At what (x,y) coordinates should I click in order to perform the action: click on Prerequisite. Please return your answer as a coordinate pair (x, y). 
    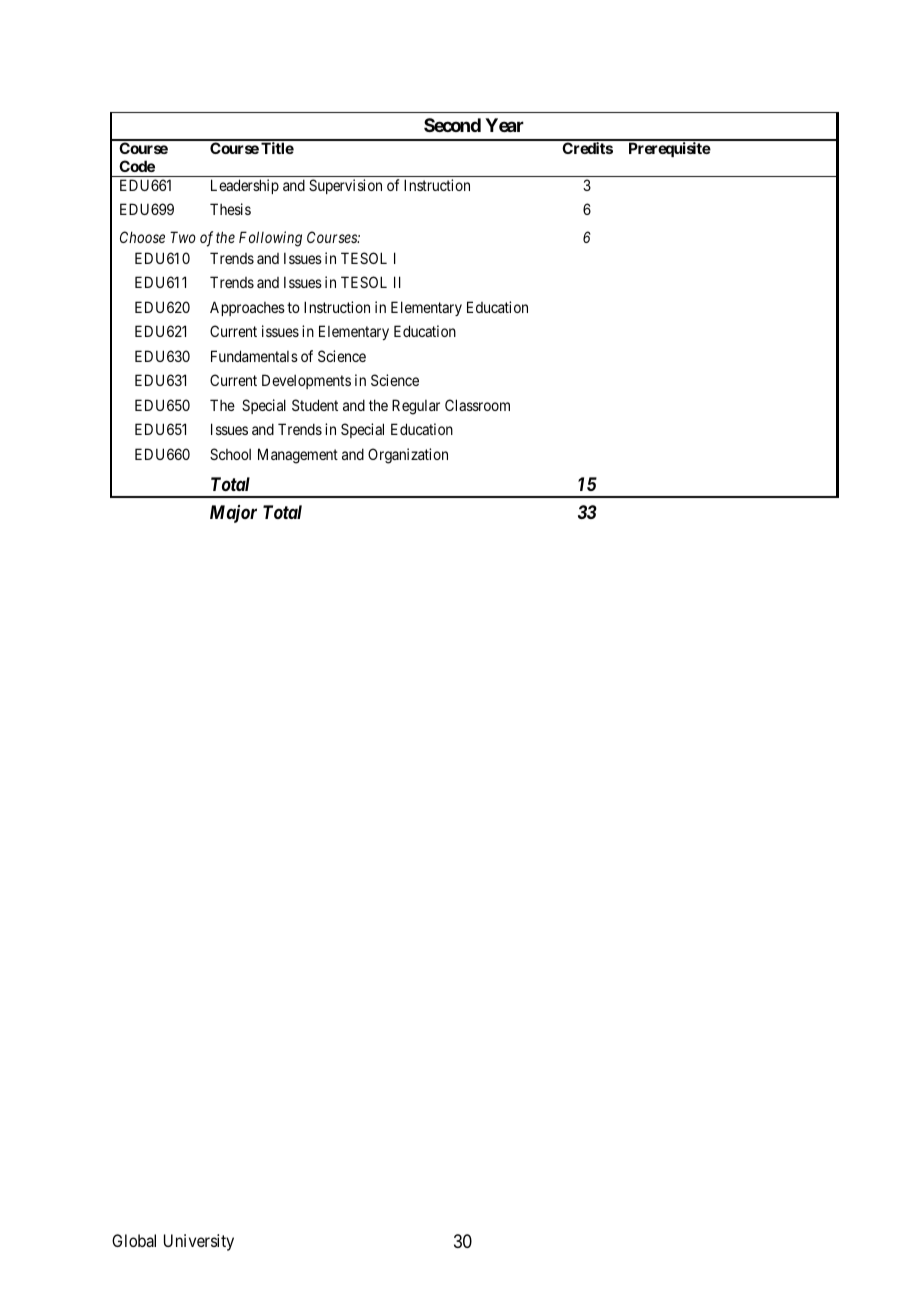
    Looking at the image, I should click on (670, 149).
